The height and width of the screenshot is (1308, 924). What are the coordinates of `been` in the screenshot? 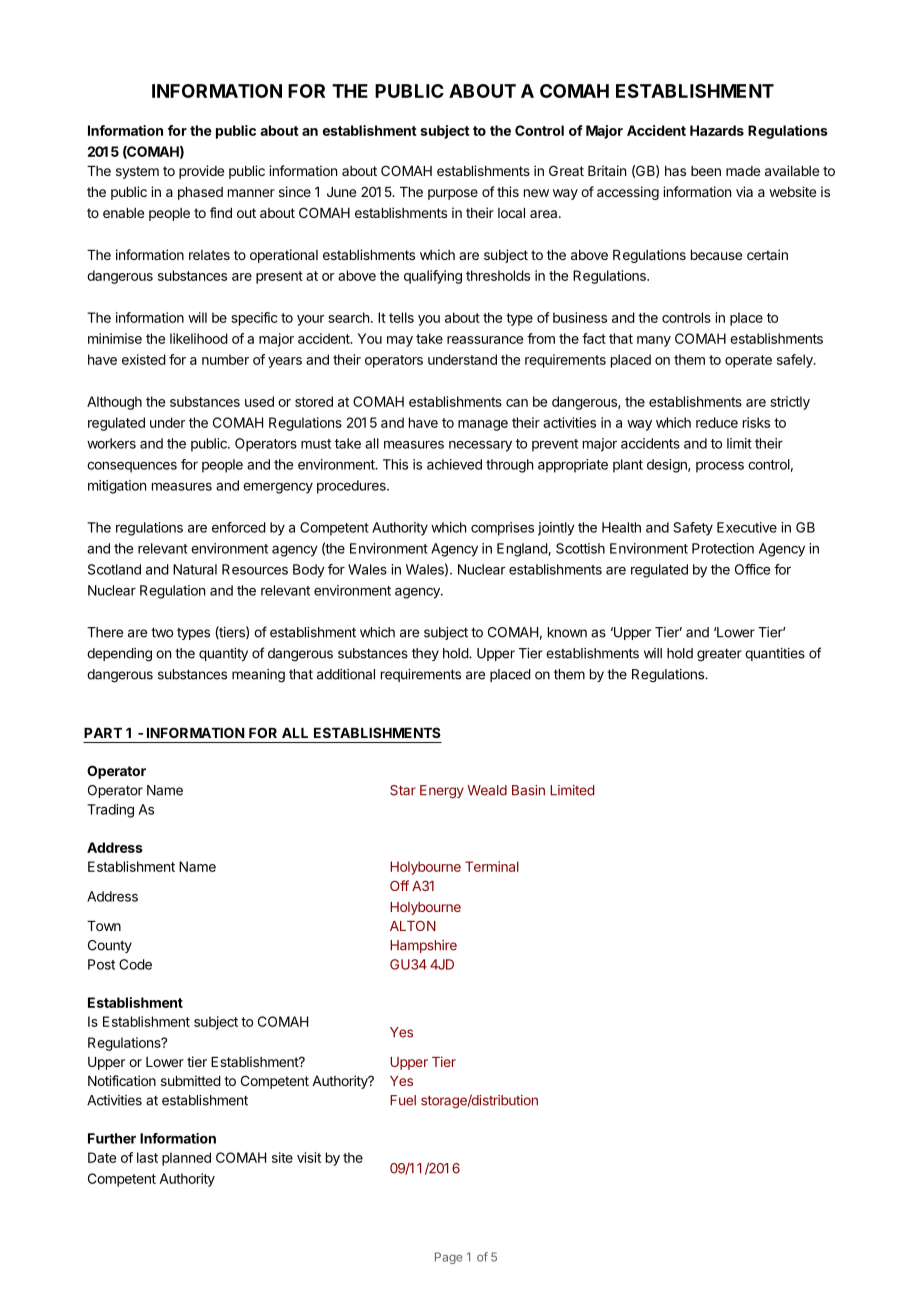 It's located at (706, 171).
